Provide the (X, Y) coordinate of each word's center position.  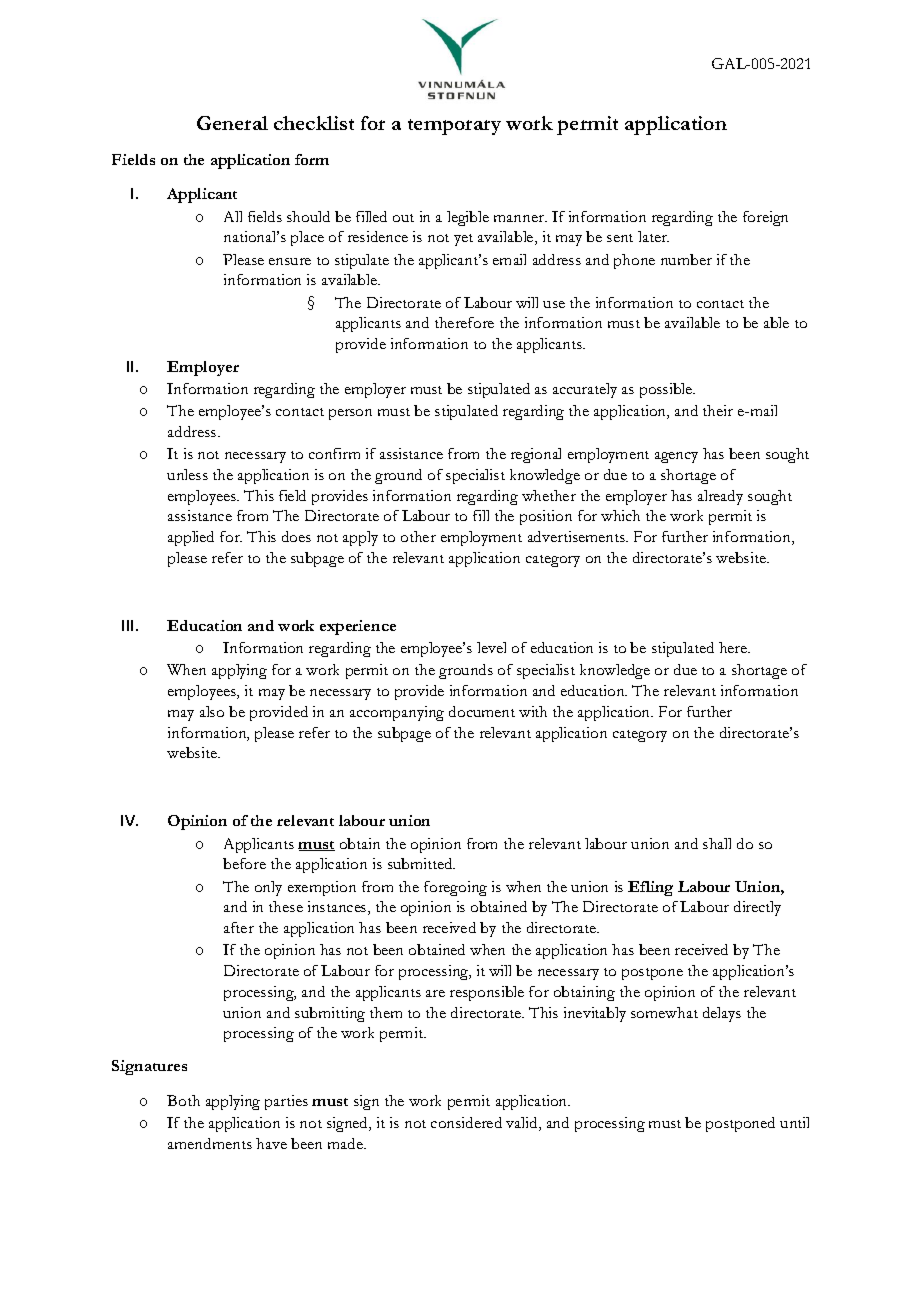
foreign (765, 218)
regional (536, 455)
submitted (421, 863)
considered (466, 1122)
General (232, 123)
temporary (454, 127)
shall (717, 843)
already (720, 497)
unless (187, 474)
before (244, 863)
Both (183, 1100)
